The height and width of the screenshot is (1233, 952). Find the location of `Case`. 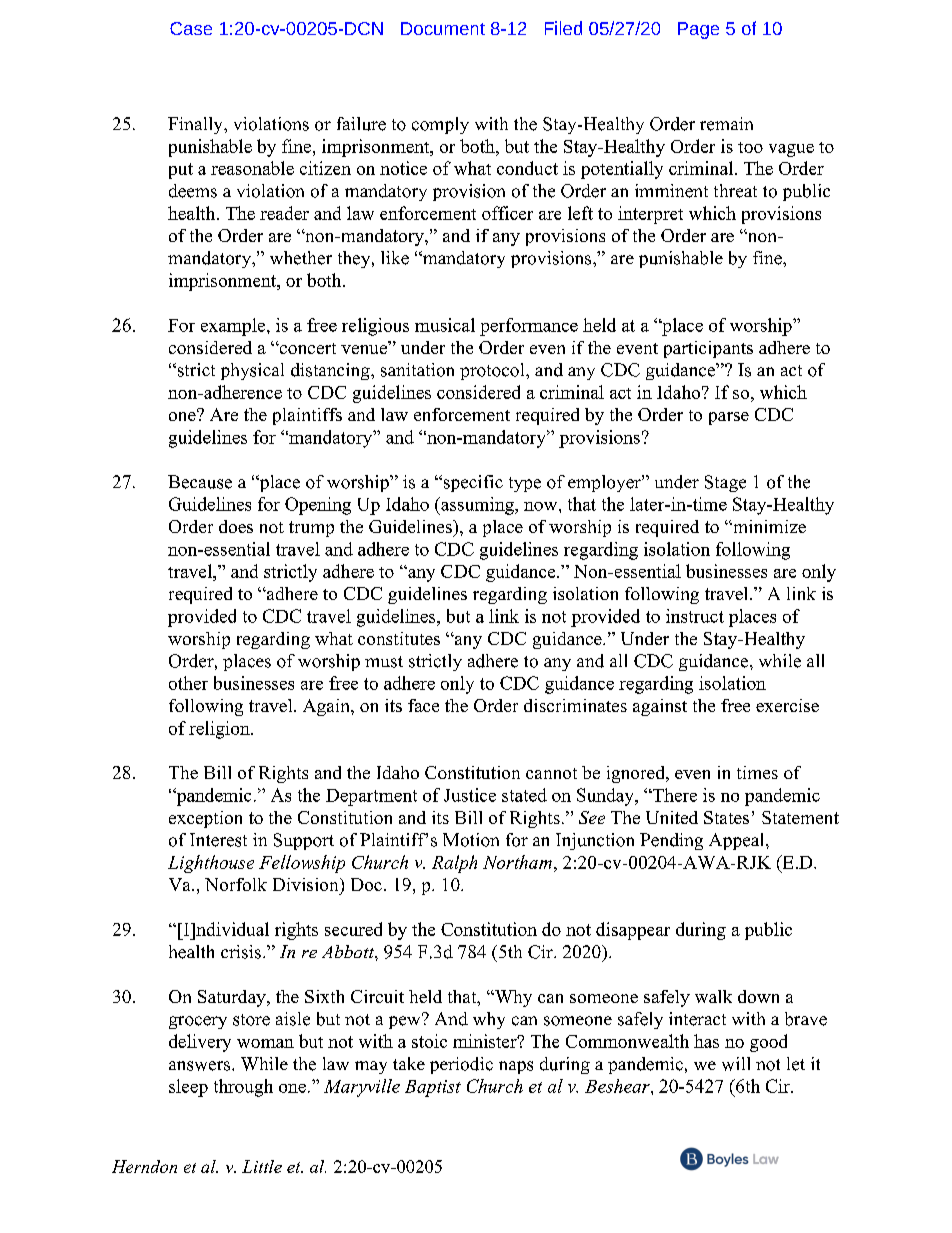

Case is located at coordinates (191, 28).
